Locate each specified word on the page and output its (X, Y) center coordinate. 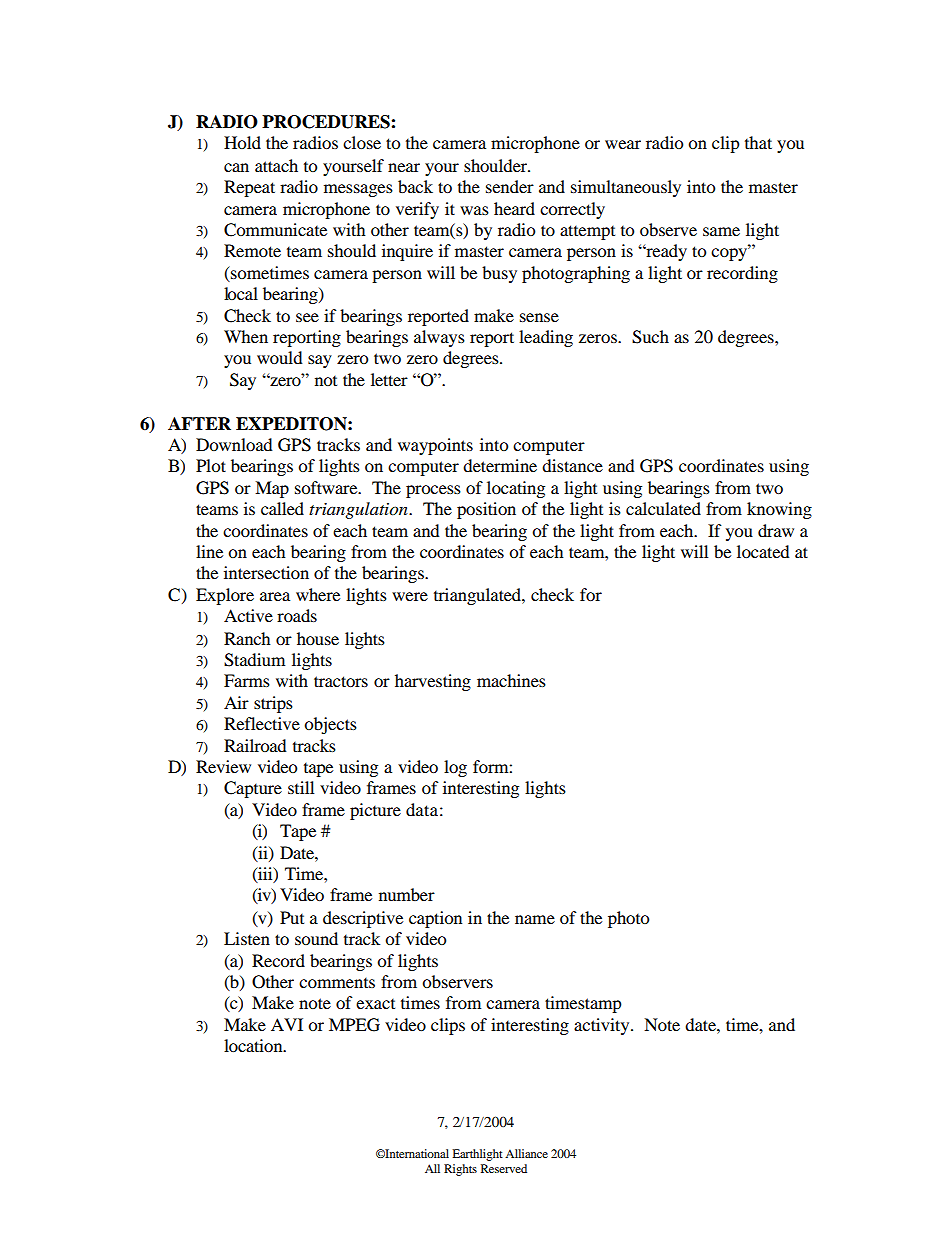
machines (511, 680)
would (280, 357)
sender (510, 186)
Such (650, 337)
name (535, 919)
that (758, 142)
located (763, 551)
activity (603, 1026)
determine (500, 465)
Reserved (504, 1168)
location (254, 1045)
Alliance (526, 1153)
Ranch (247, 638)
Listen (247, 938)
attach (276, 165)
